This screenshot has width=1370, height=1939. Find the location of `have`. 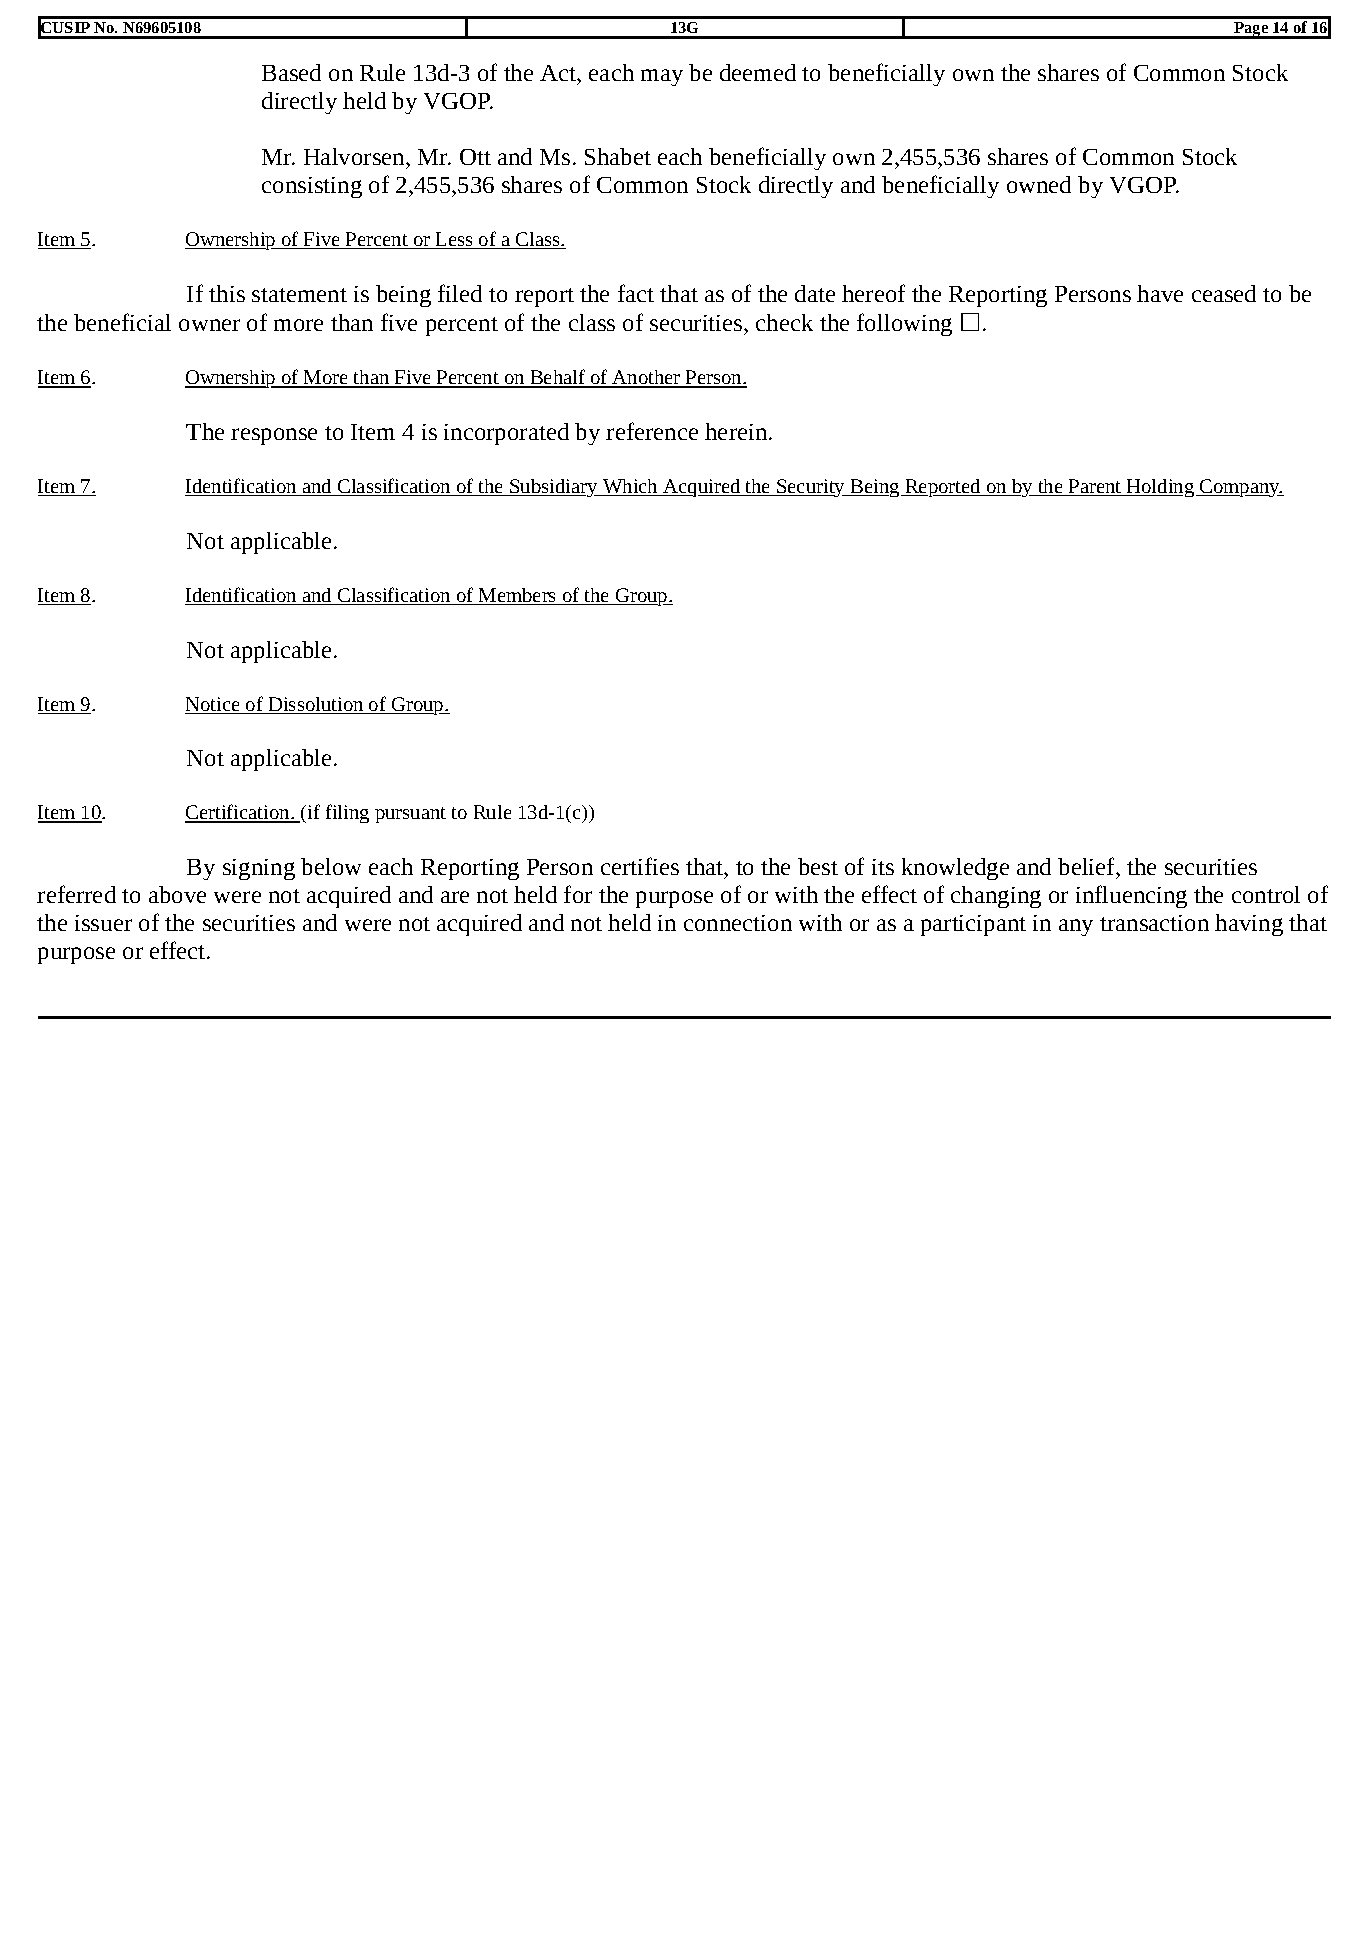

have is located at coordinates (1160, 293).
